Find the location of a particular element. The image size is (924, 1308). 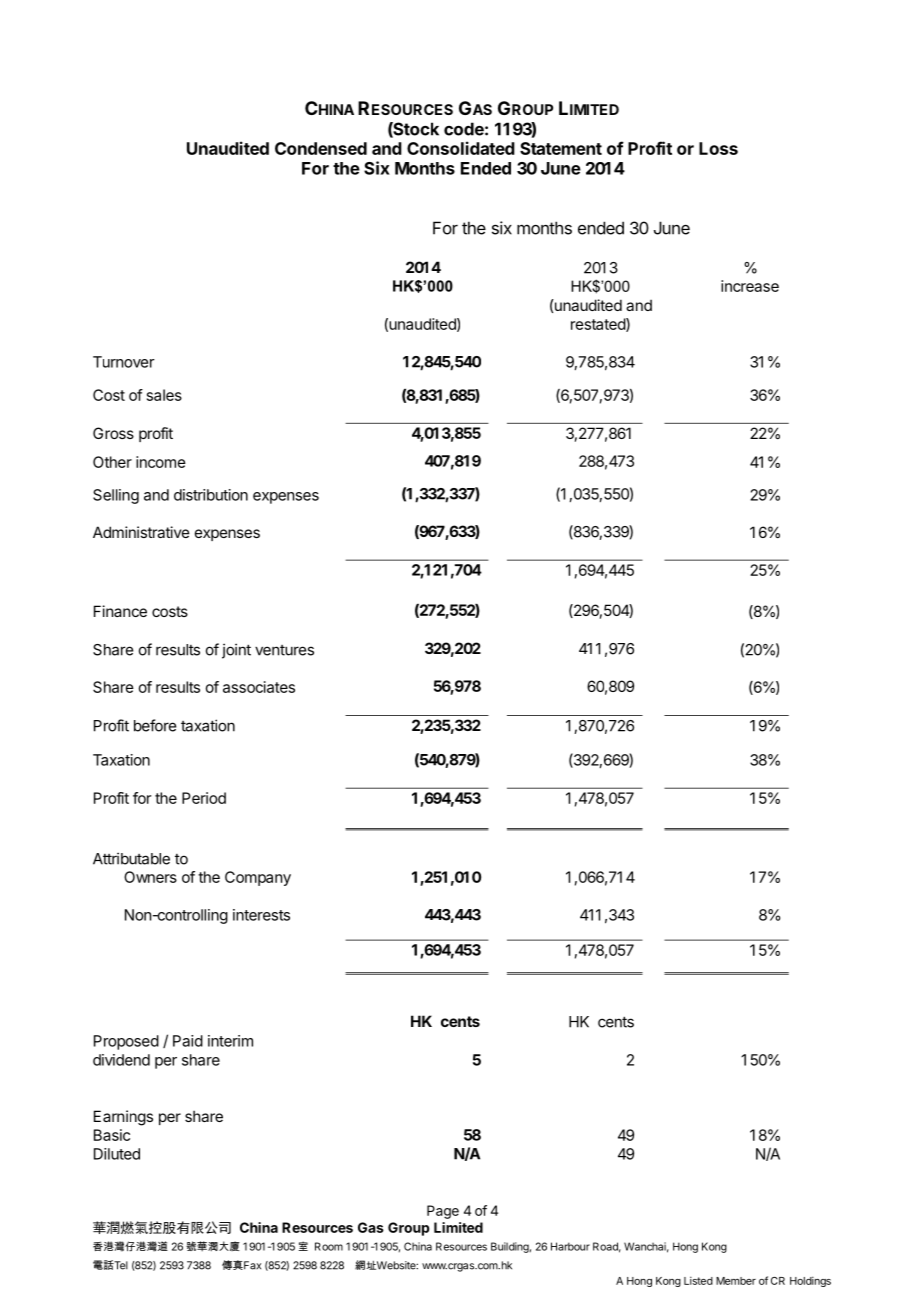

Condensed is located at coordinates (321, 148).
